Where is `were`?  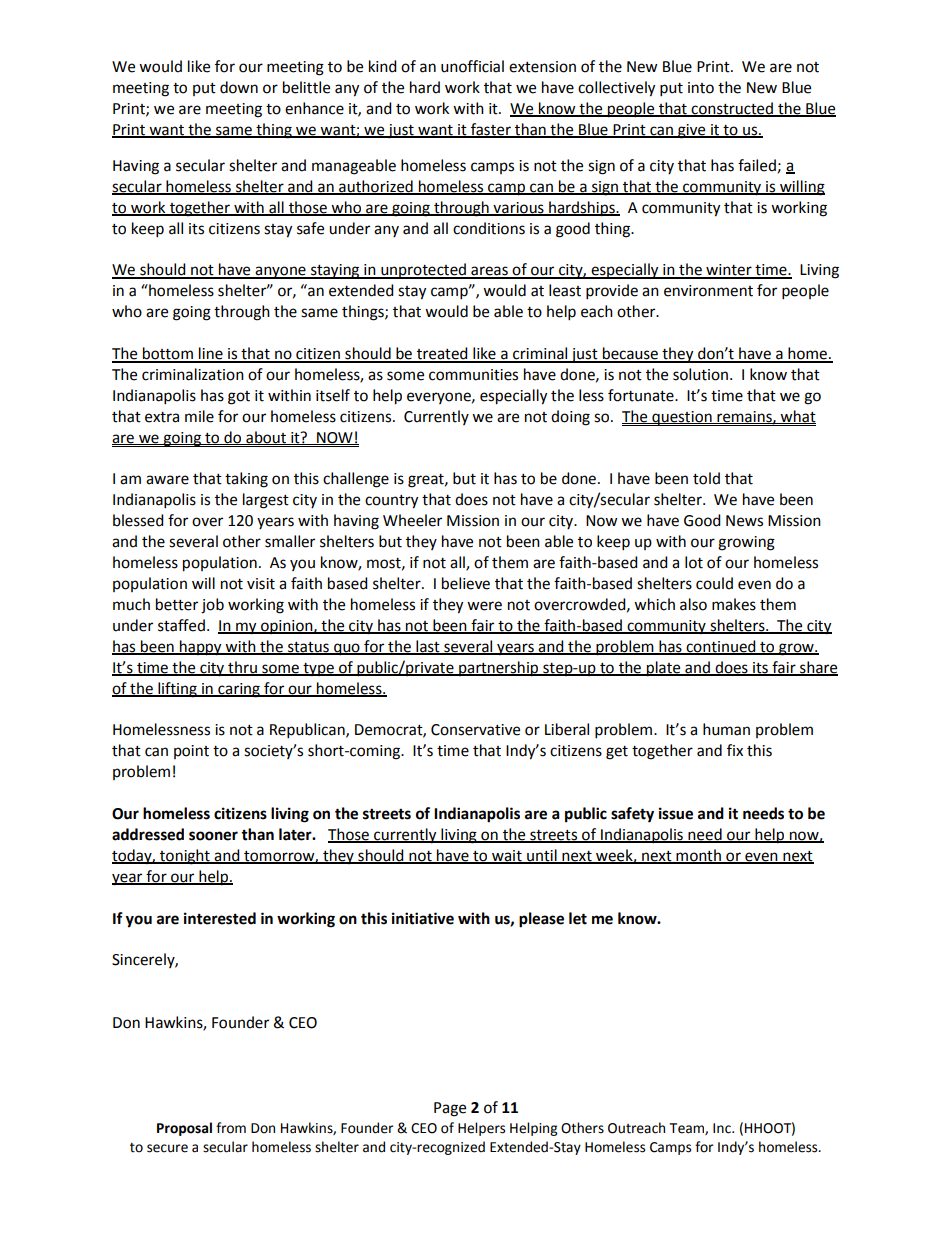
were is located at coordinates (484, 606).
